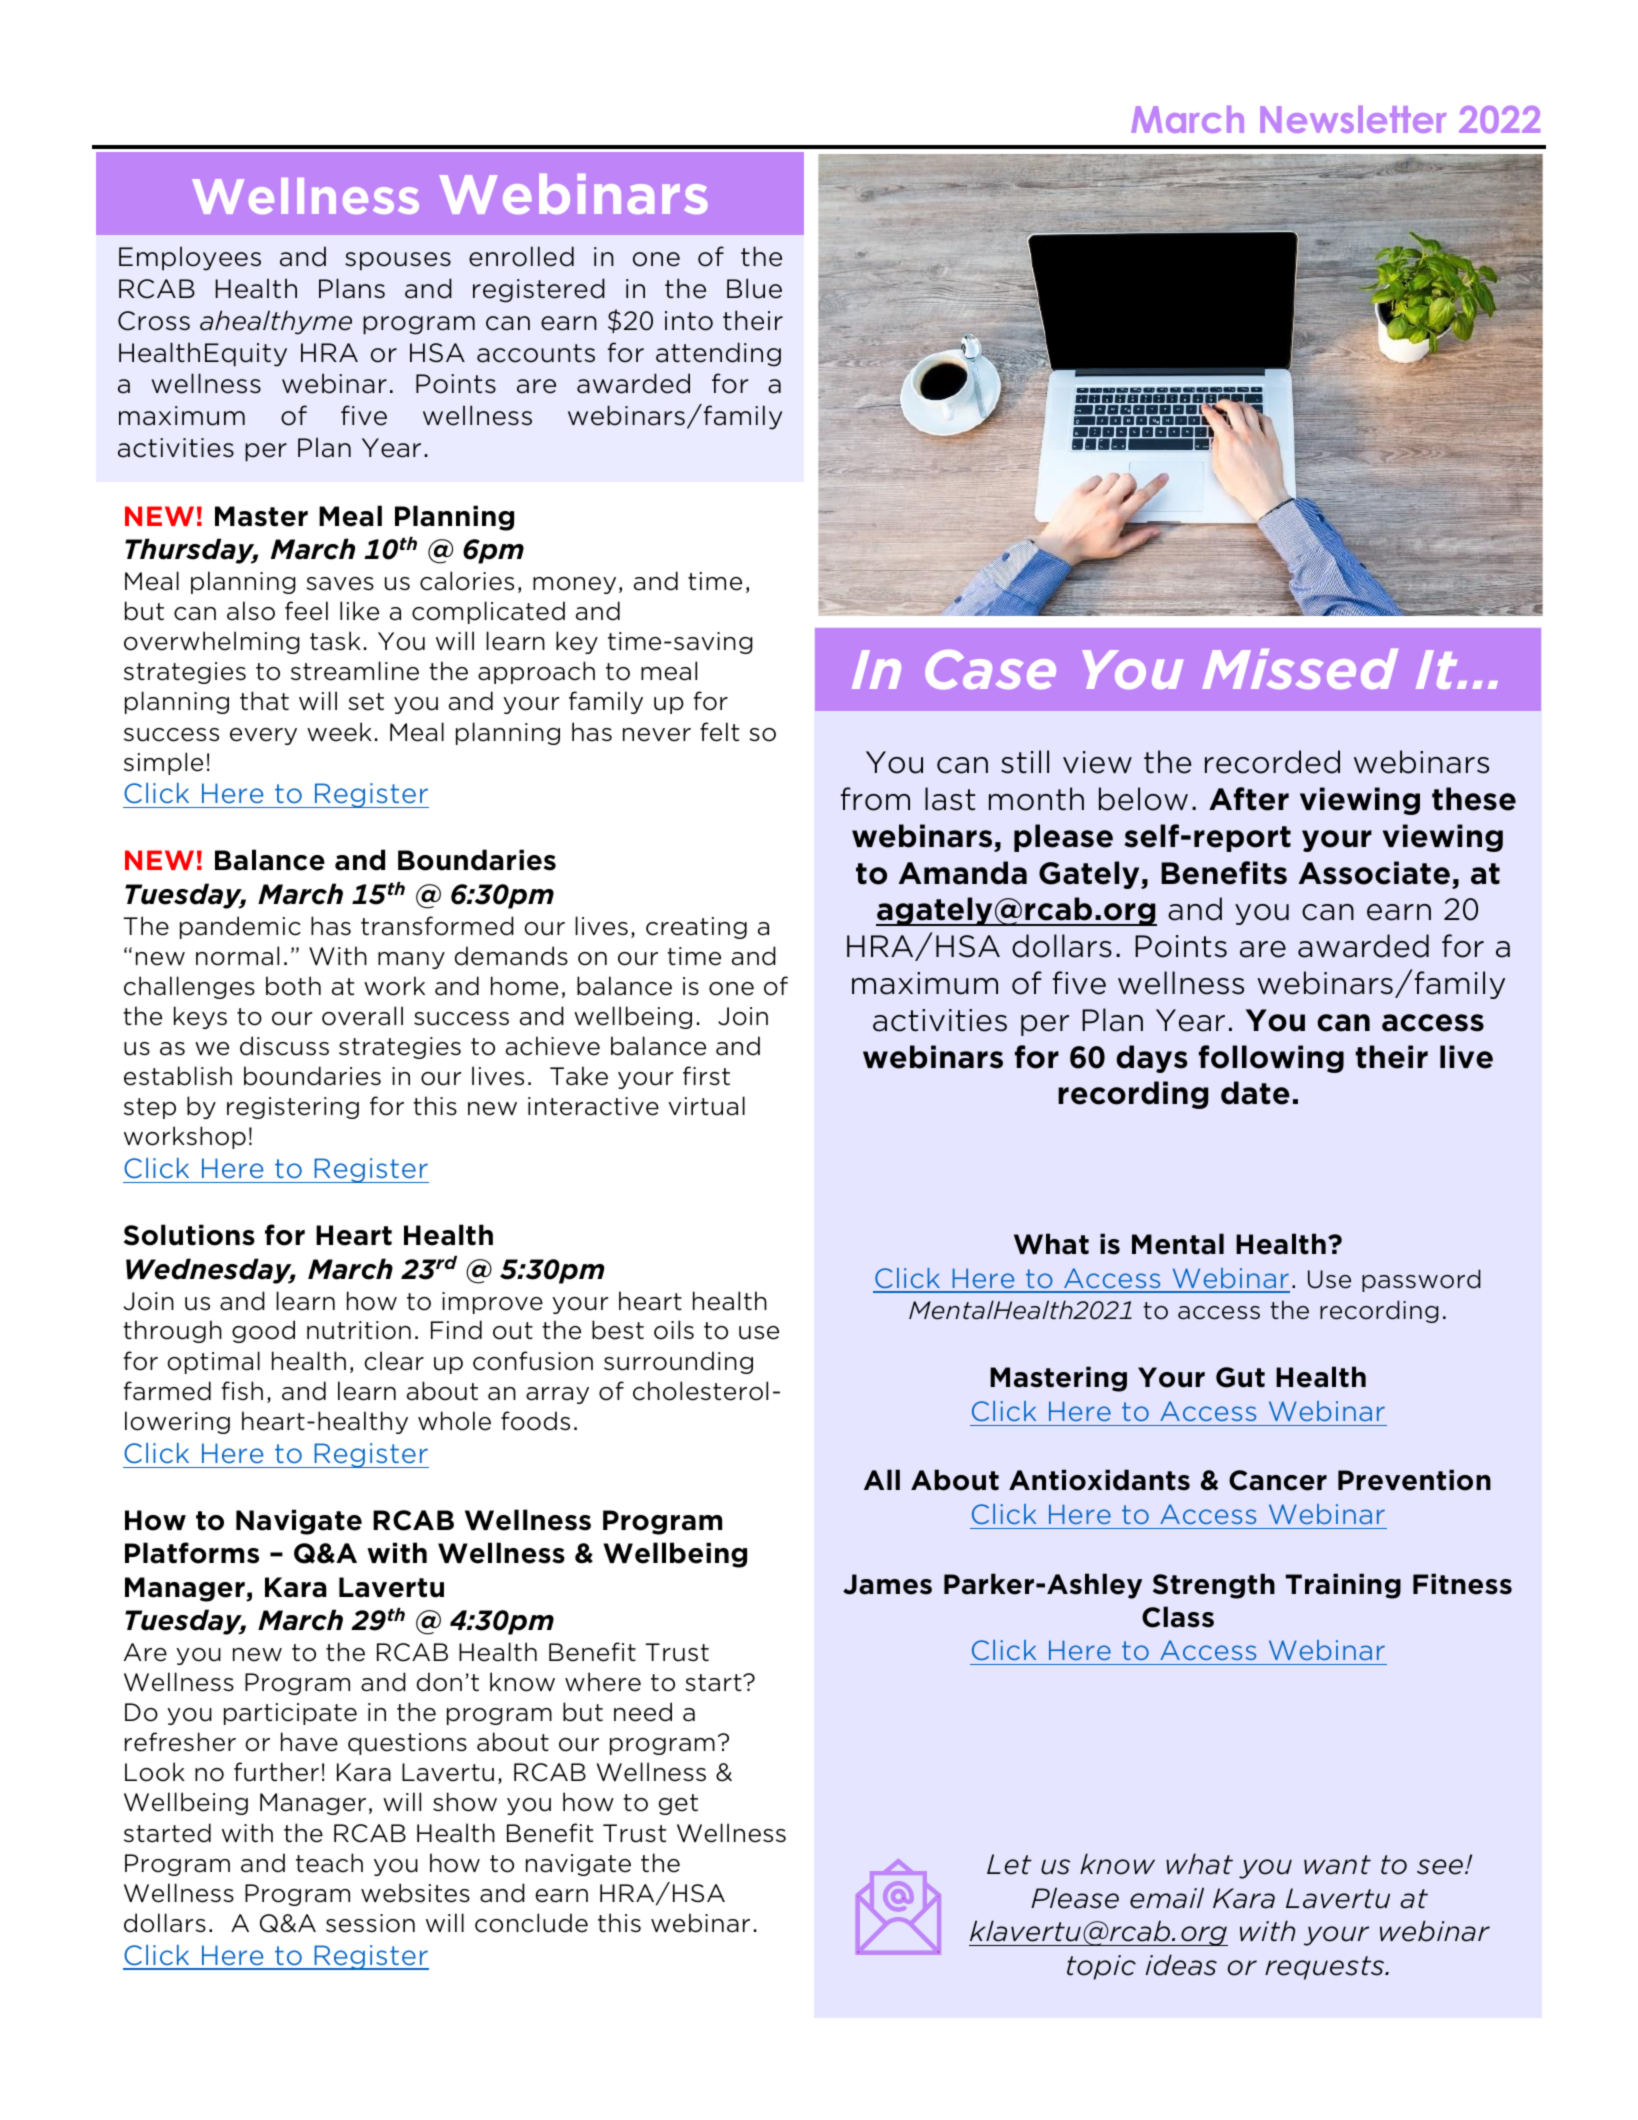  I want to click on from, so click(875, 799).
